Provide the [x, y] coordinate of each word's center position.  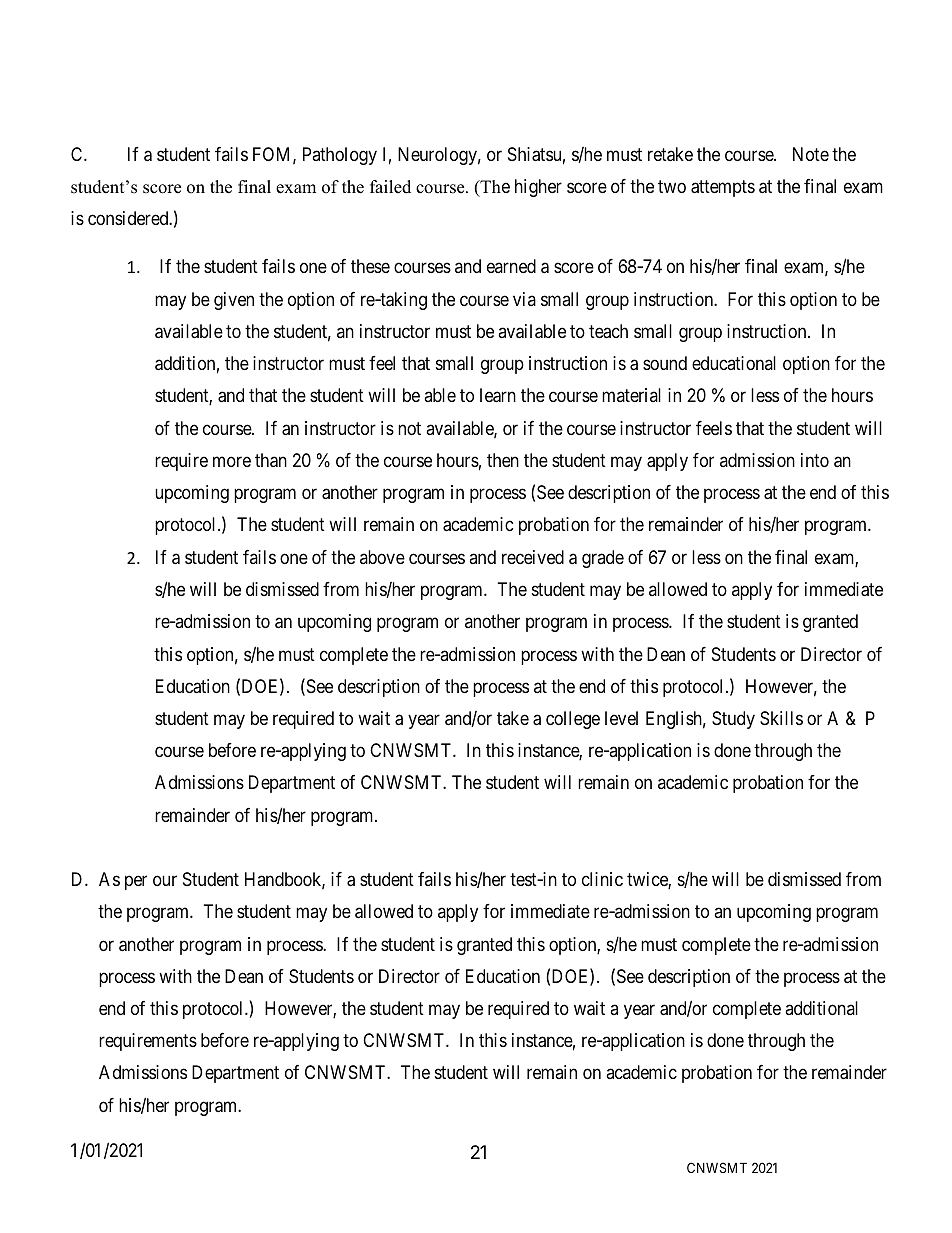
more [232, 461]
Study [733, 720]
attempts [723, 188]
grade [603, 559]
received [533, 557]
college [573, 720]
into [815, 460]
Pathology [340, 156]
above [382, 557]
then [503, 460]
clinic [602, 879]
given [234, 301]
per [136, 882]
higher [538, 188]
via [524, 299]
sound [665, 363]
